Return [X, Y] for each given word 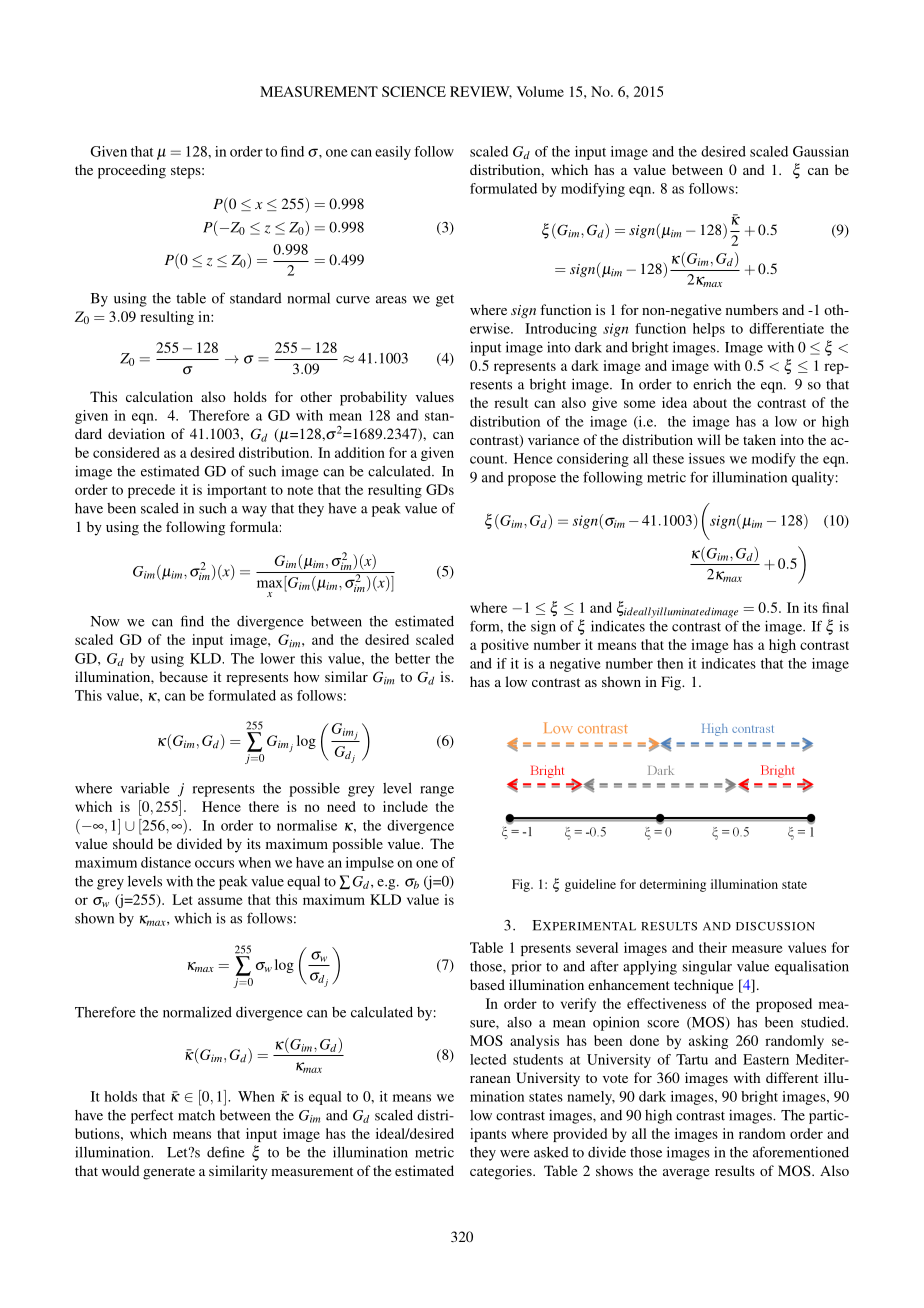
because [183, 676]
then [670, 663]
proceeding [132, 171]
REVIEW [481, 92]
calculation [159, 396]
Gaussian [821, 151]
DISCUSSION [775, 926]
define [226, 1152]
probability [373, 398]
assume [220, 901]
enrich [712, 384]
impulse [370, 864]
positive [505, 646]
